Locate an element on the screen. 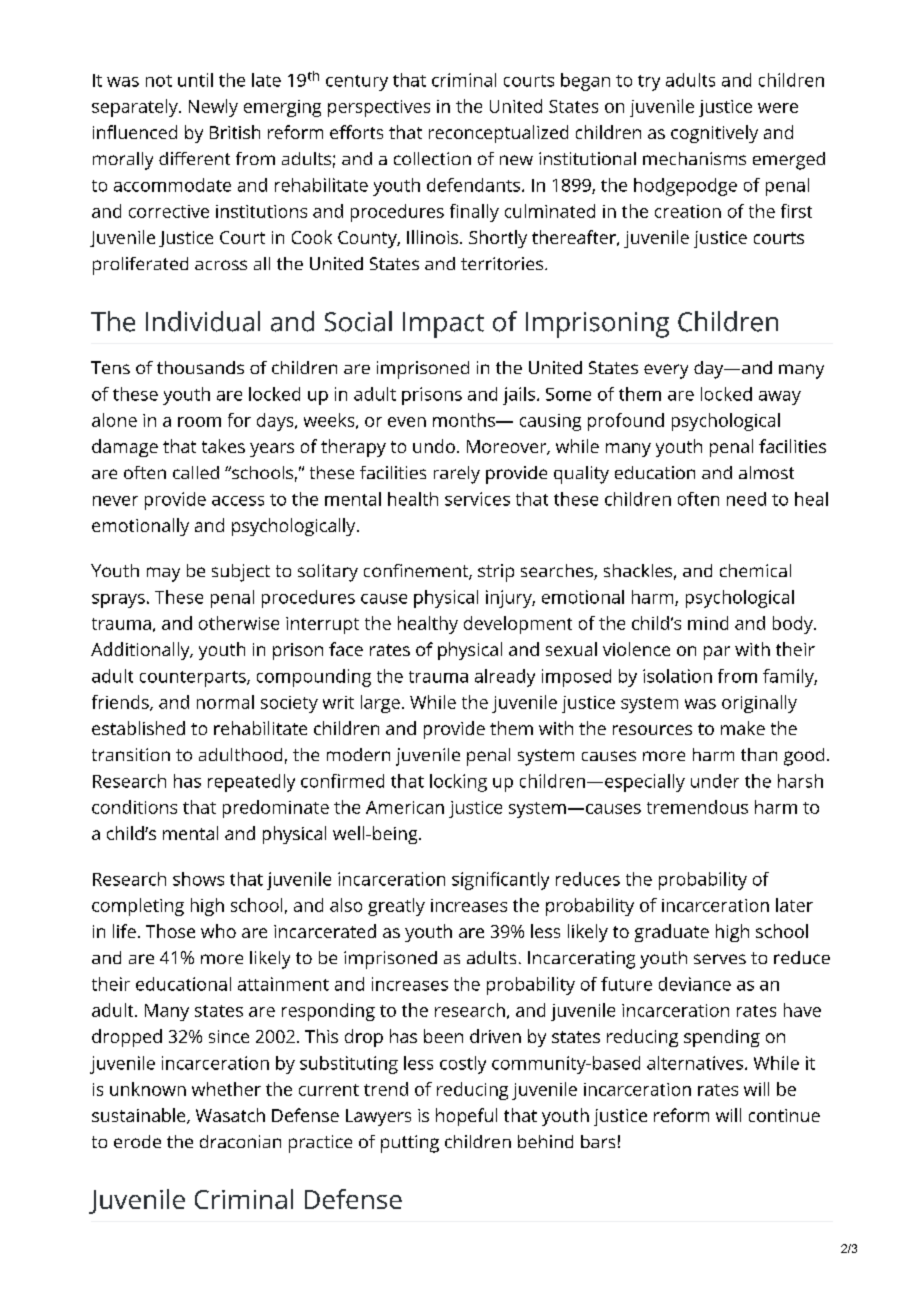 Image resolution: width=924 pixels, height=1308 pixels. cognitively is located at coordinates (714, 134).
